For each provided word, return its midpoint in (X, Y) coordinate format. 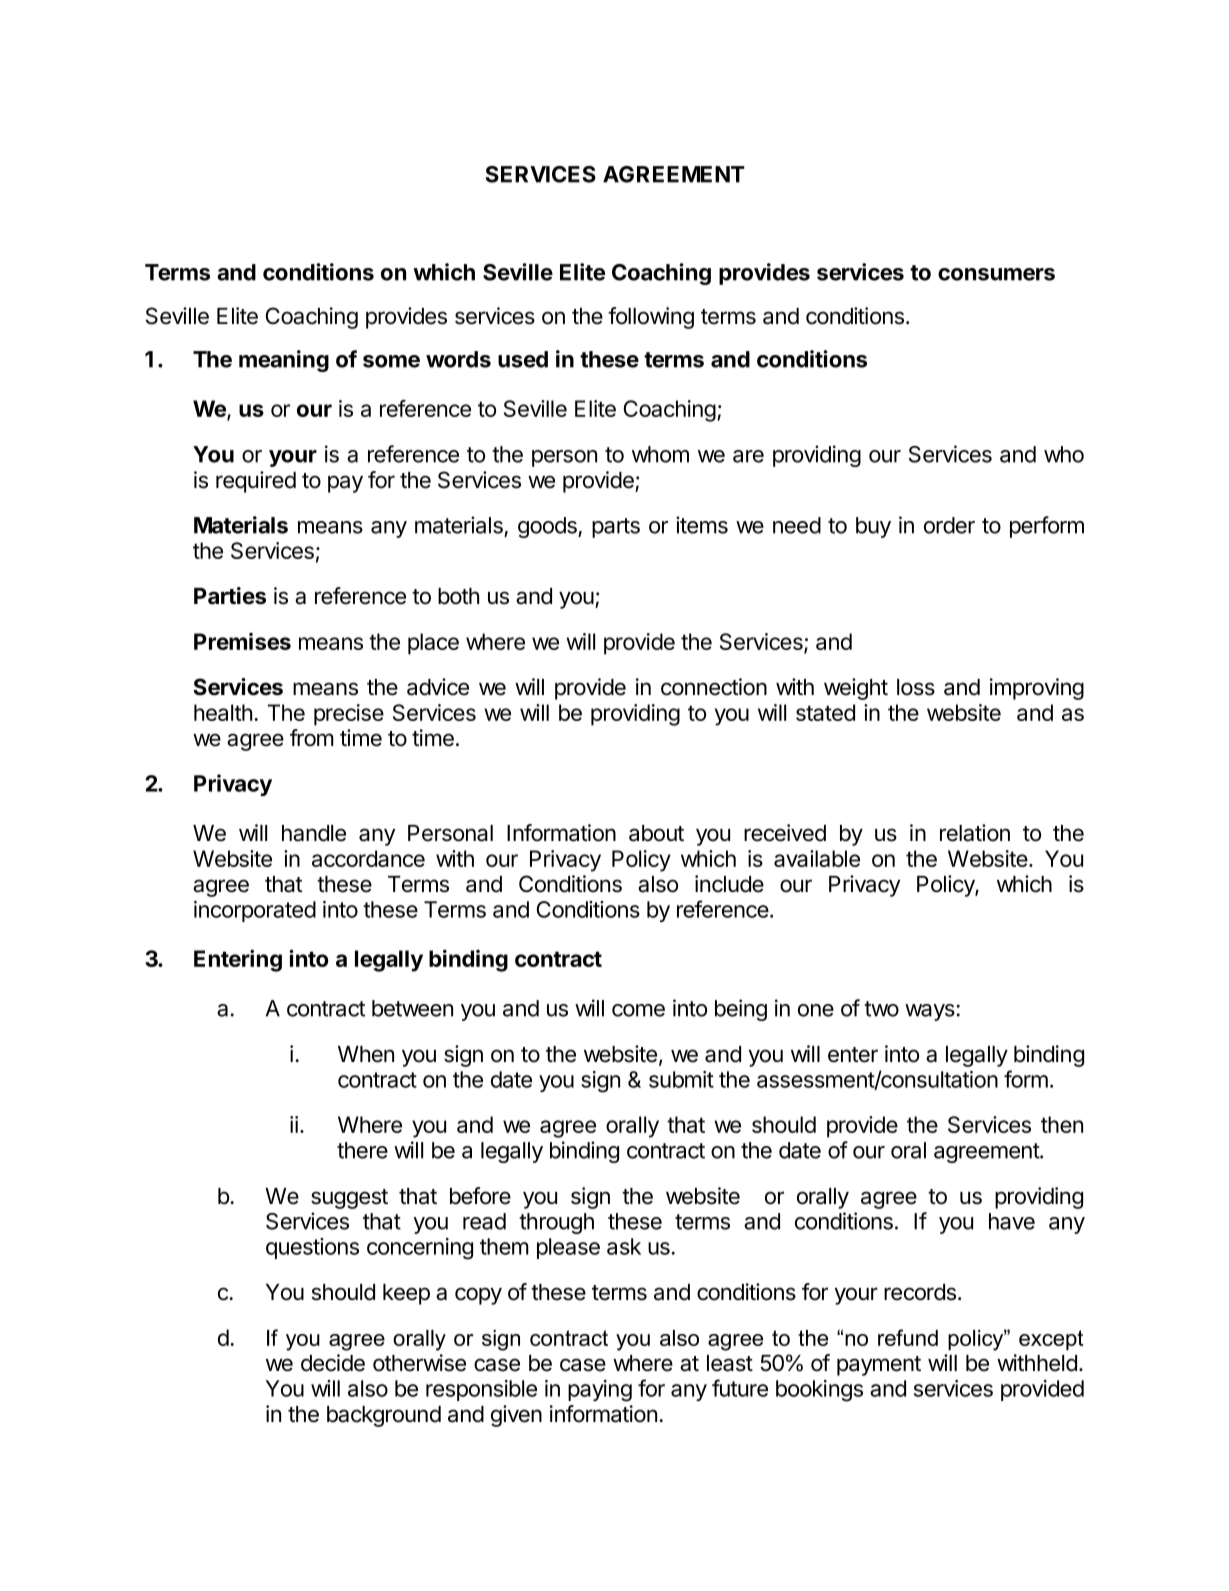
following (651, 318)
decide (333, 1363)
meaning (284, 361)
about (656, 833)
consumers (996, 274)
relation (975, 833)
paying (600, 1391)
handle (314, 833)
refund (908, 1337)
